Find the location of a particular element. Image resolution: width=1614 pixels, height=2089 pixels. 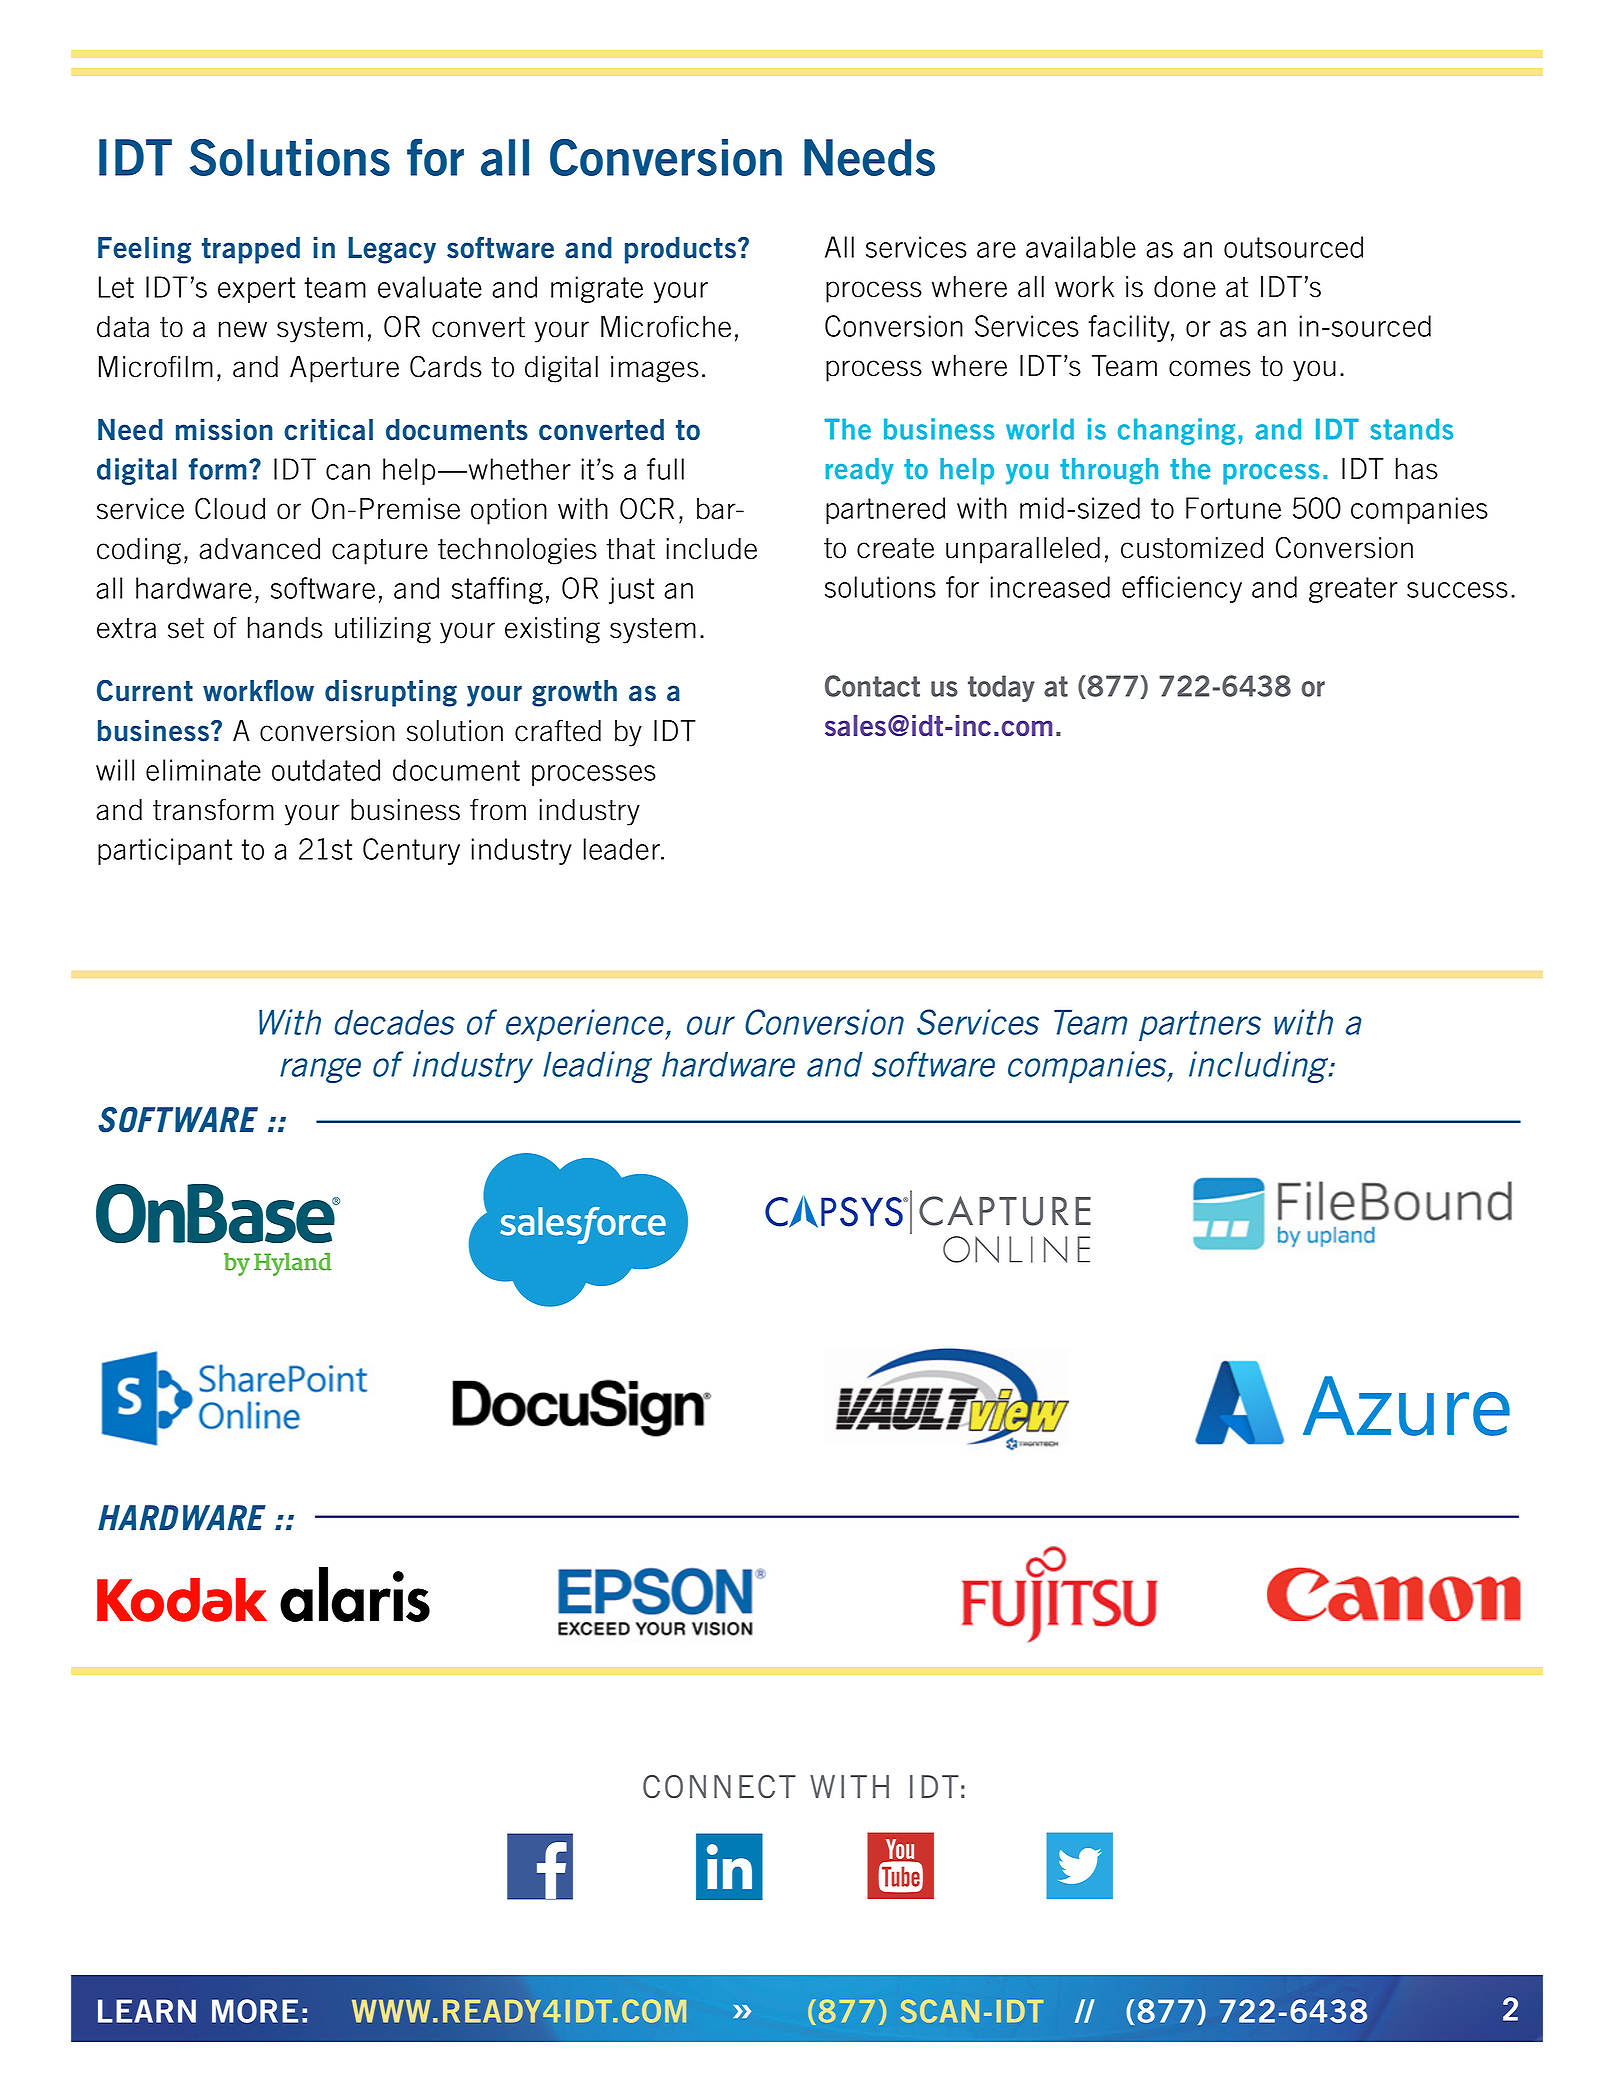

greater is located at coordinates (1353, 590).
